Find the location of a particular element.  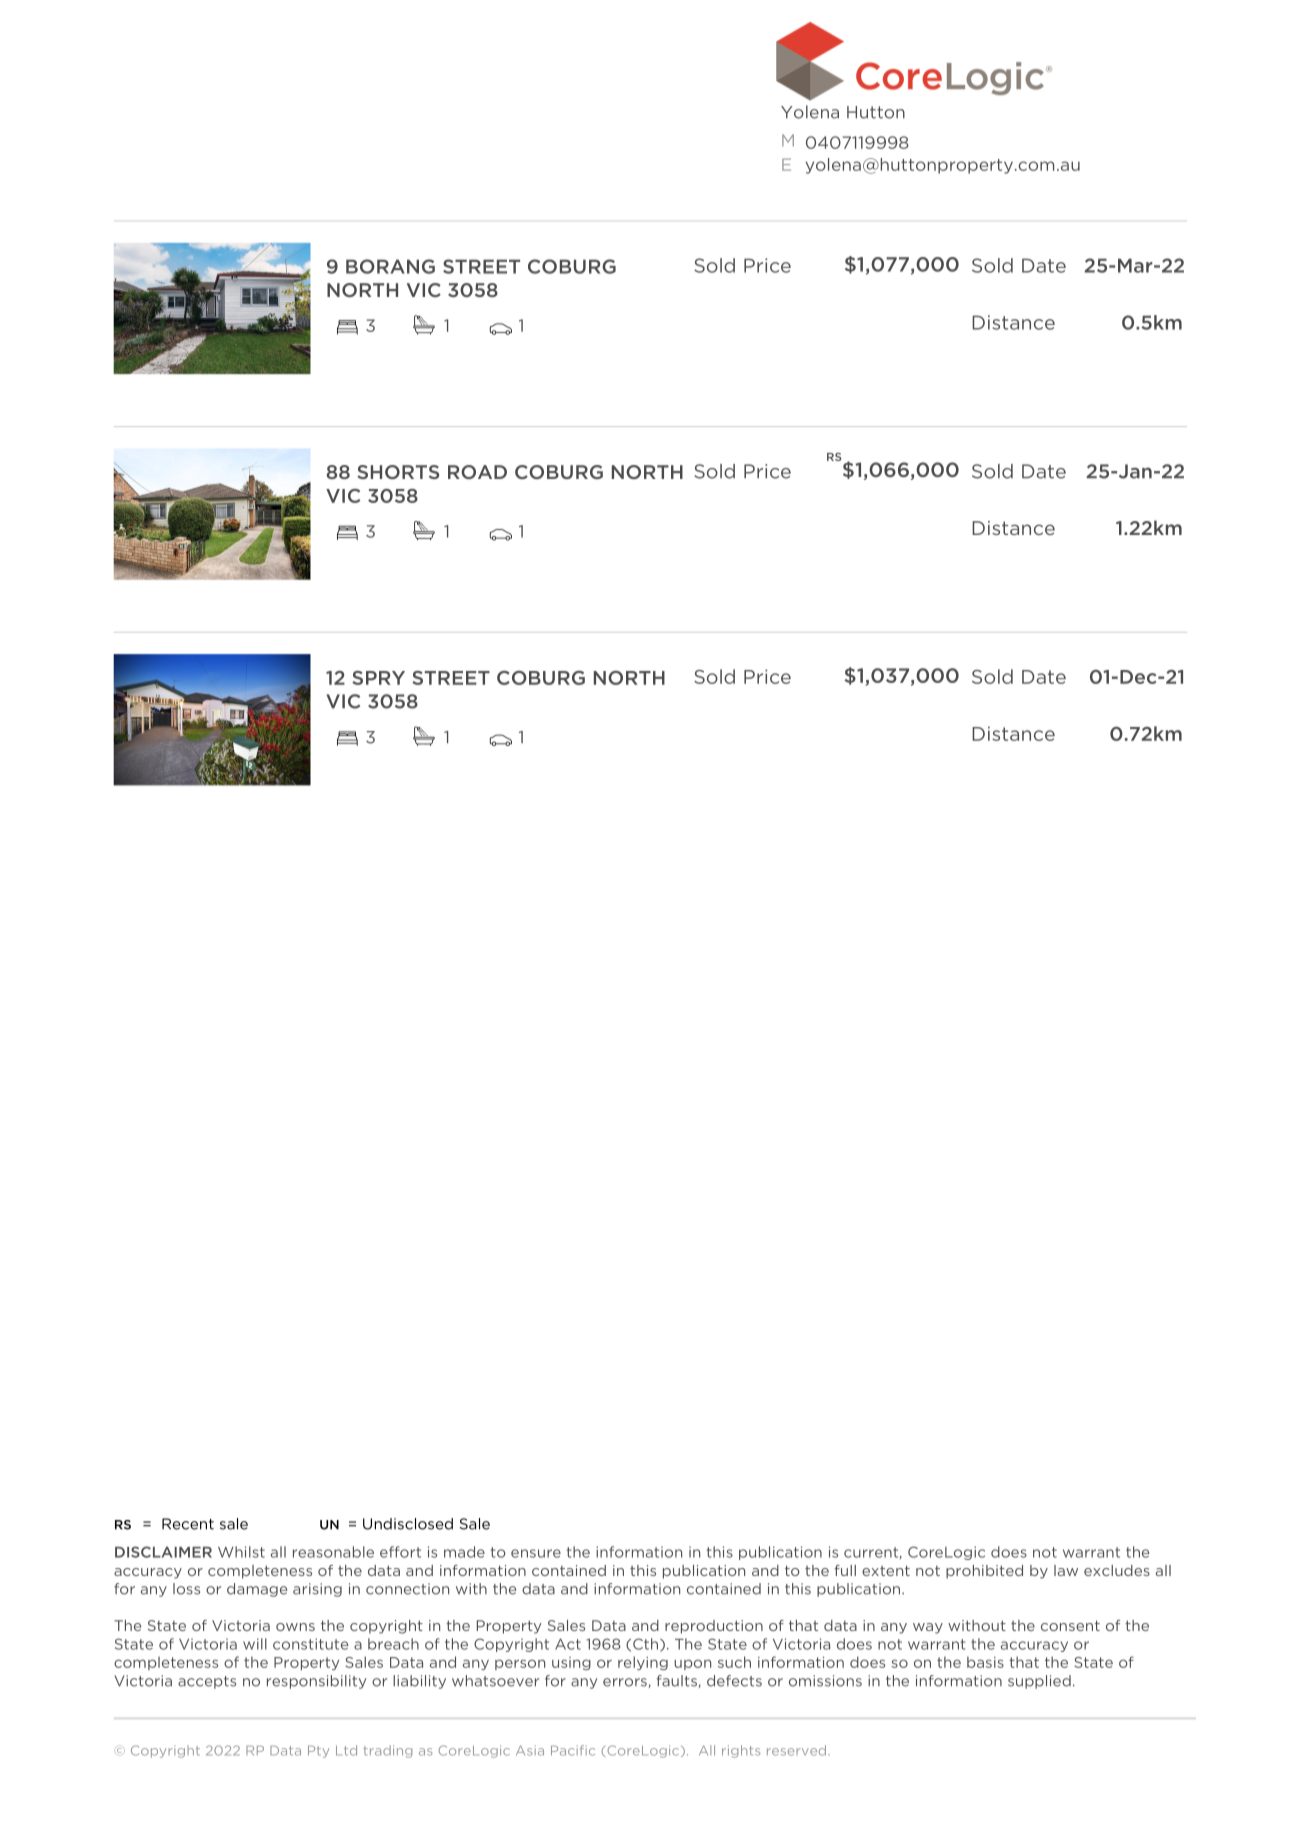

ensure is located at coordinates (536, 1553).
